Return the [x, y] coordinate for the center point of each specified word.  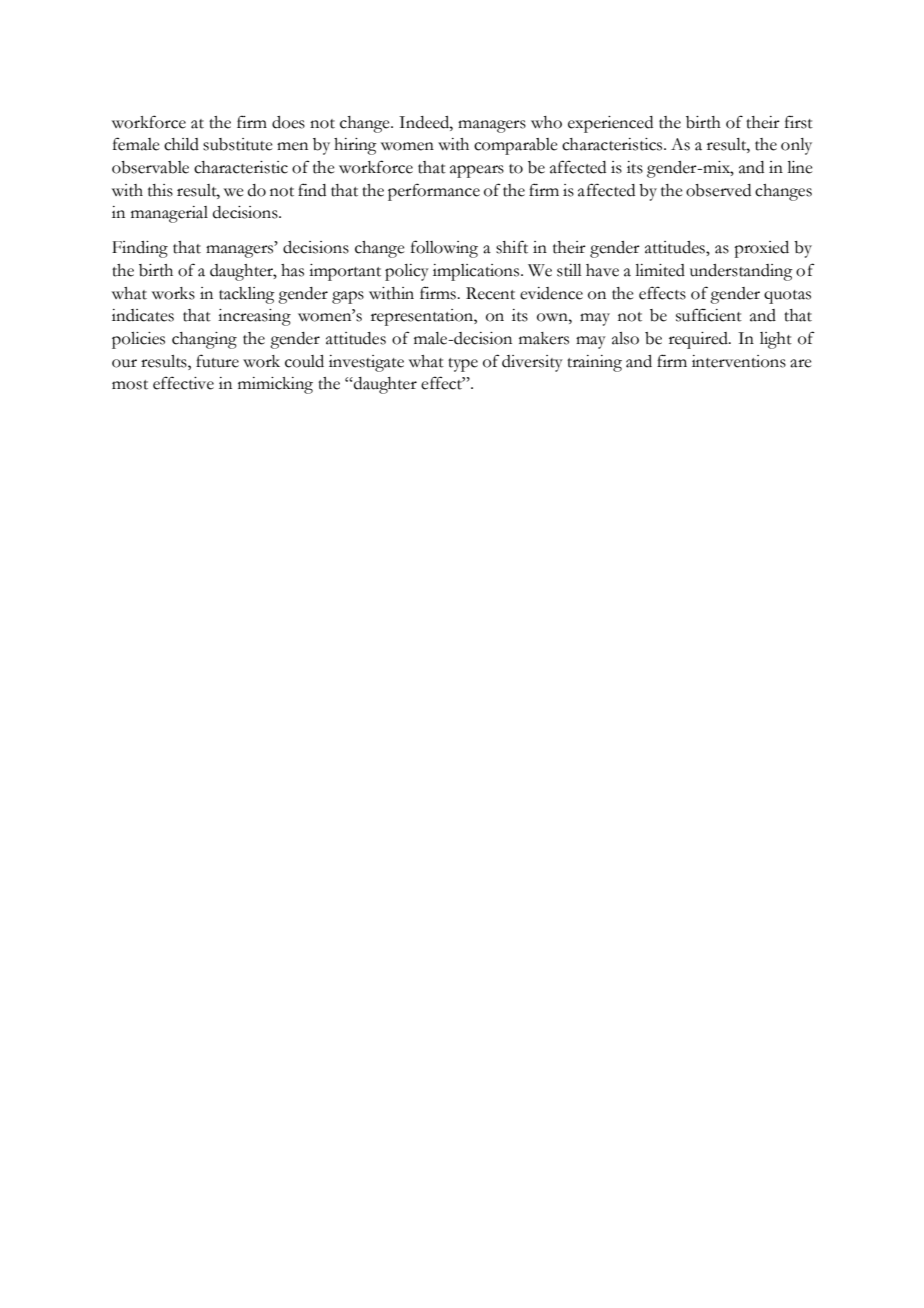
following [444, 249]
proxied [761, 249]
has [292, 270]
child [181, 144]
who [546, 122]
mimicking [275, 385]
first [799, 122]
